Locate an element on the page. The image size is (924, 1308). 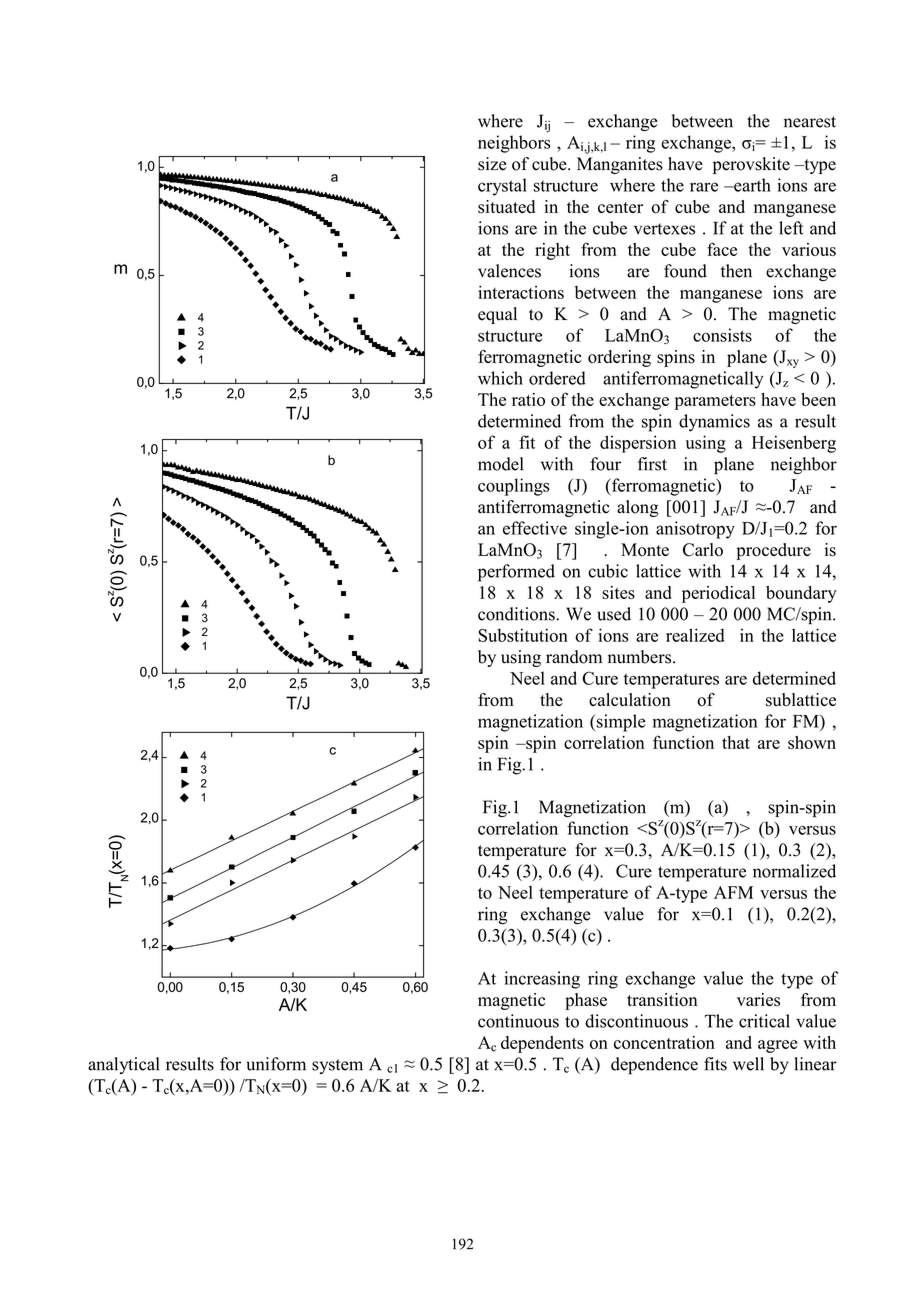
uniform is located at coordinates (276, 1064).
